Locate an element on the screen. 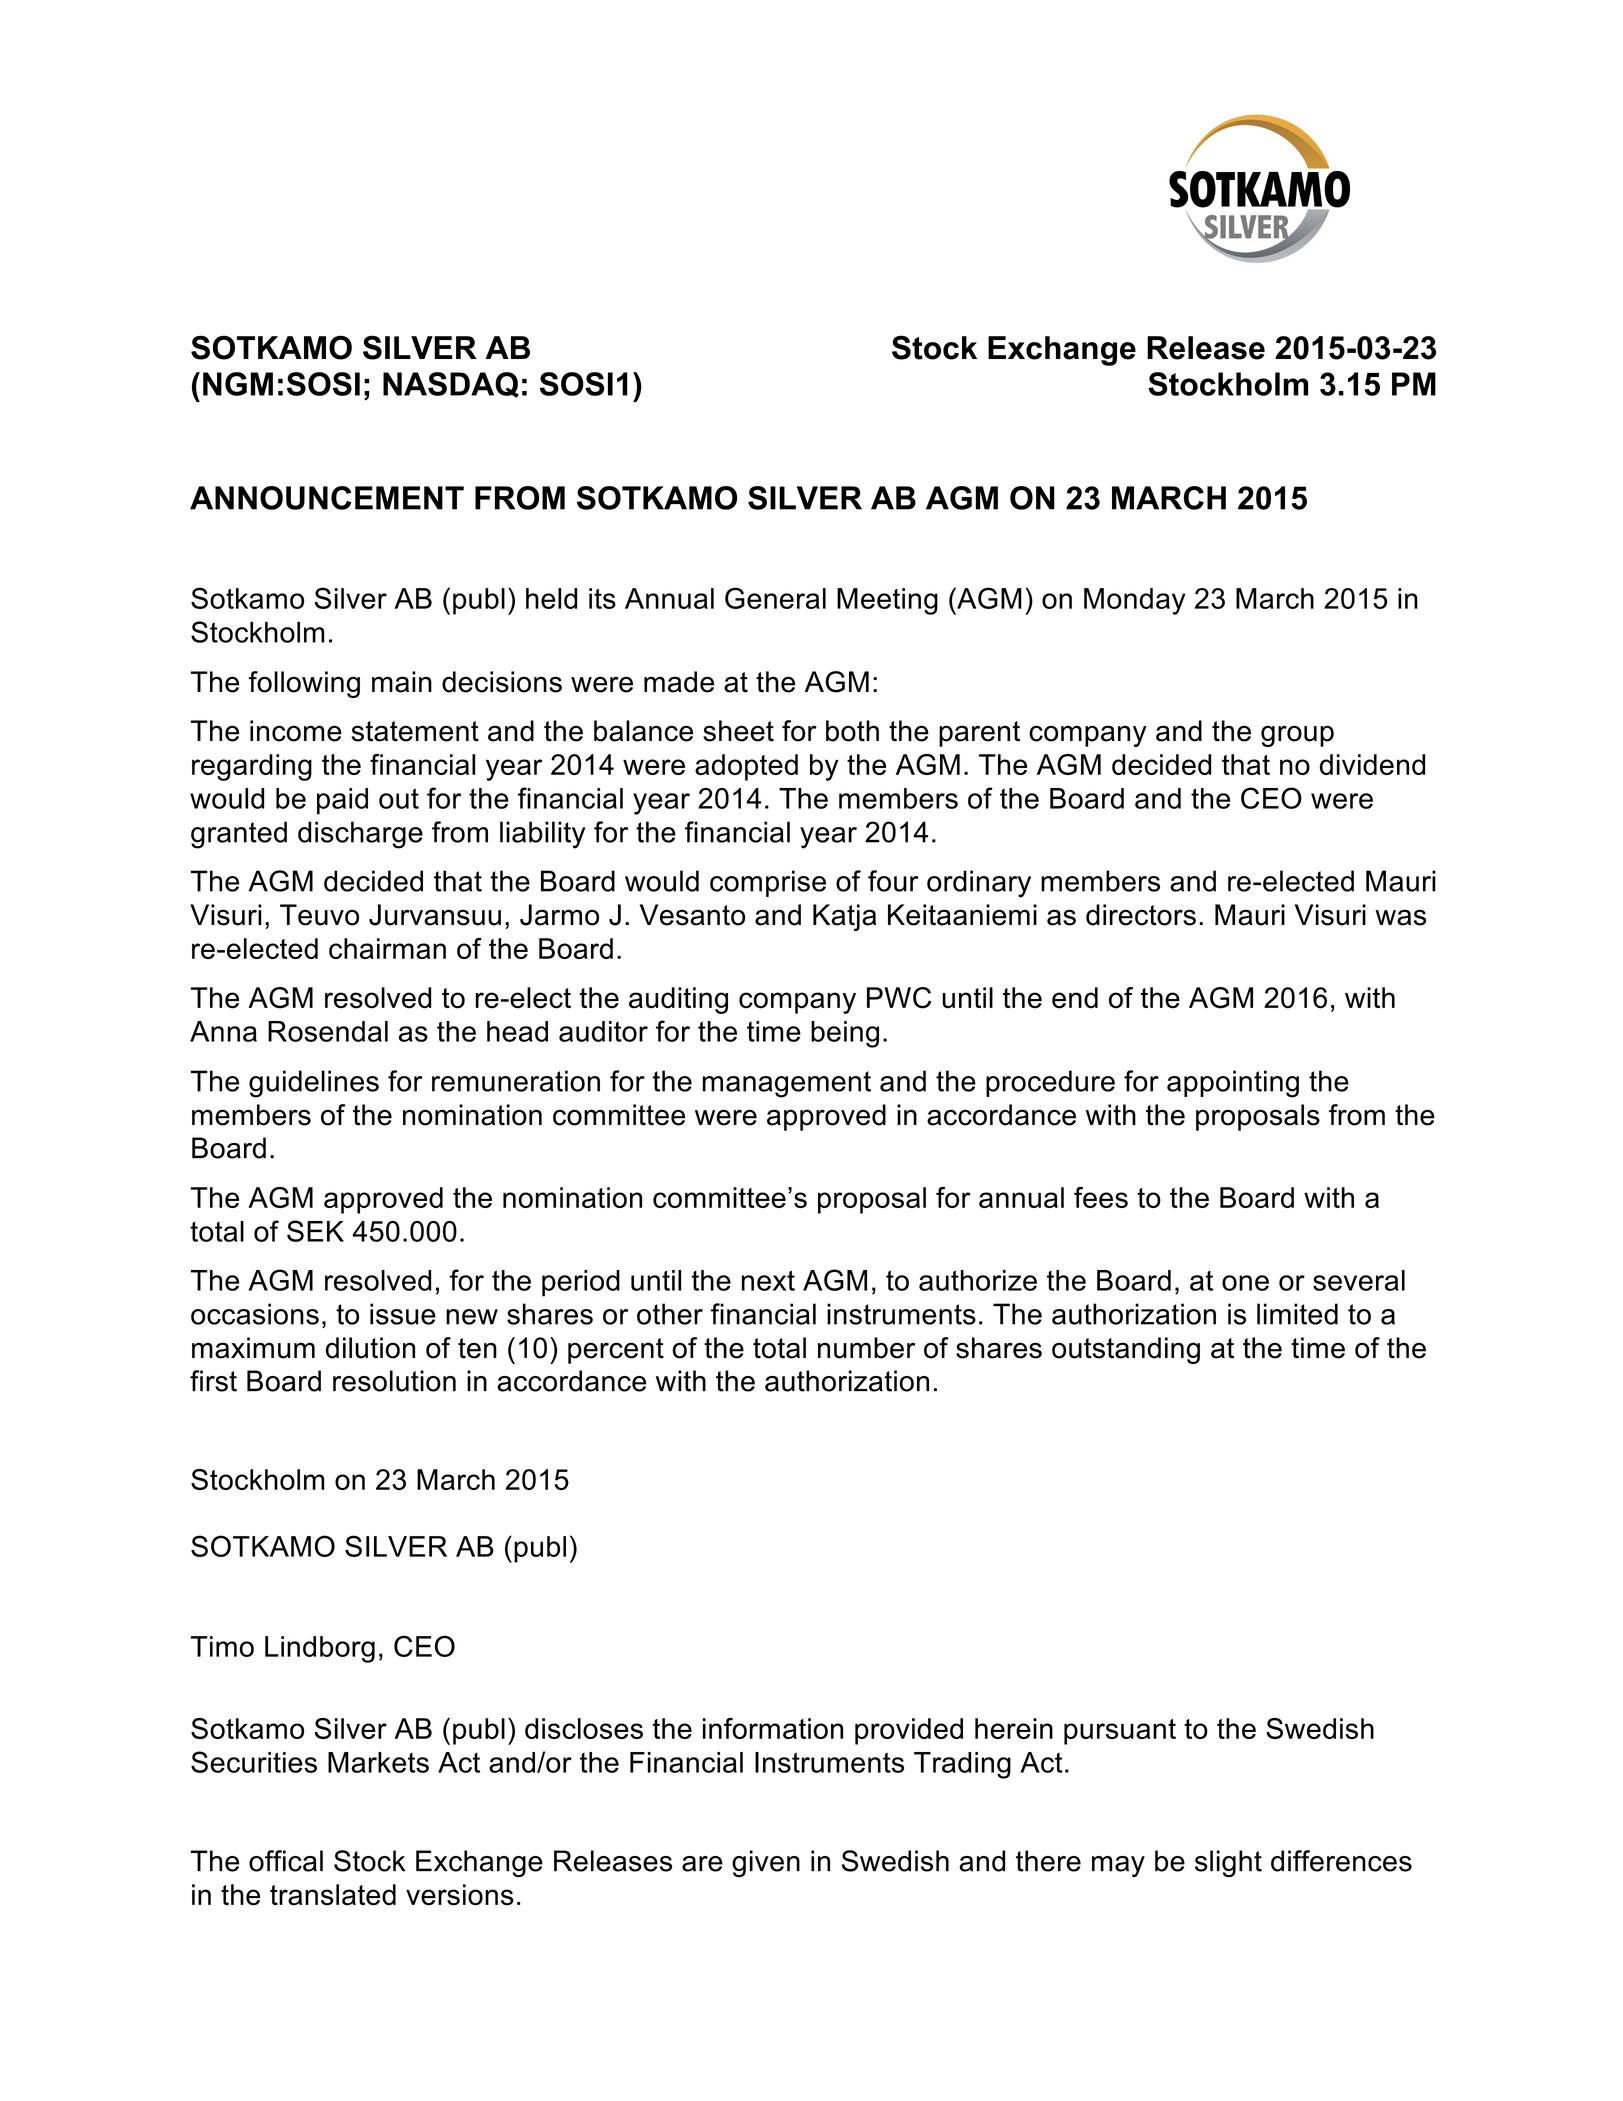  given is located at coordinates (766, 1863).
